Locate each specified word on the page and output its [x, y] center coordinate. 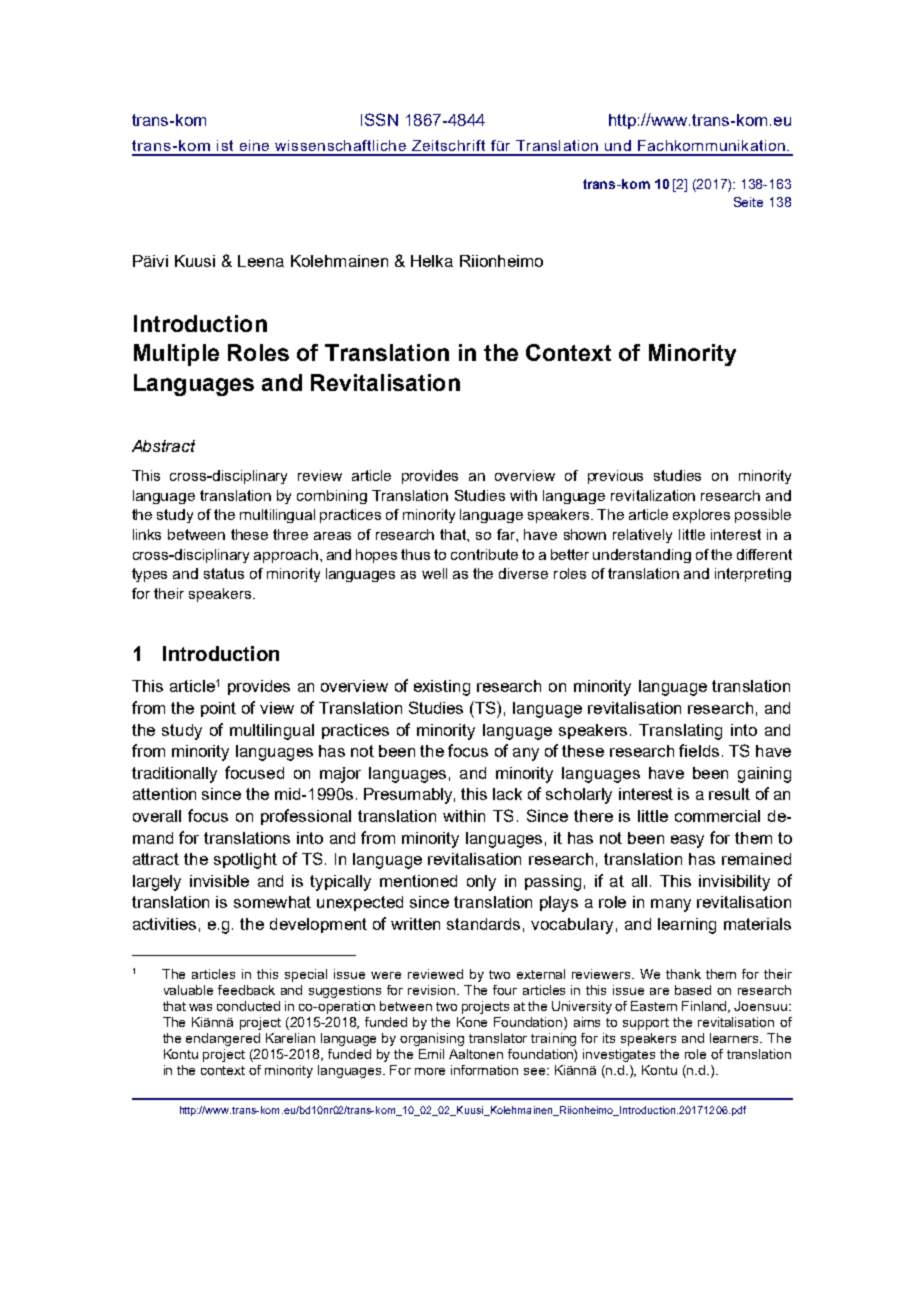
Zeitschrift [448, 145]
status [224, 573]
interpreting [753, 575]
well [434, 573]
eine [254, 145]
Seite [748, 202]
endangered [223, 1039]
